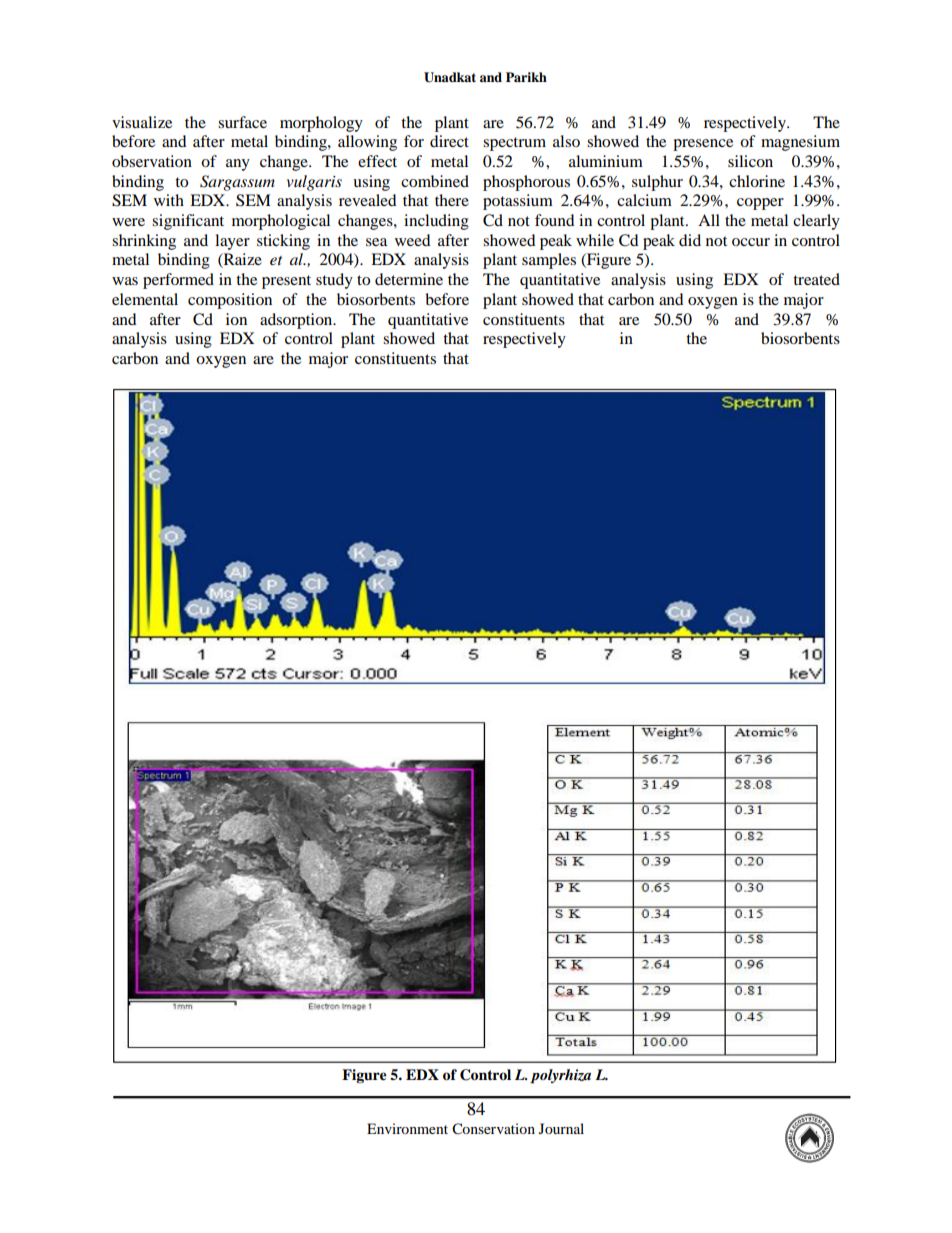 The image size is (952, 1233). I want to click on adsorption, so click(297, 321).
